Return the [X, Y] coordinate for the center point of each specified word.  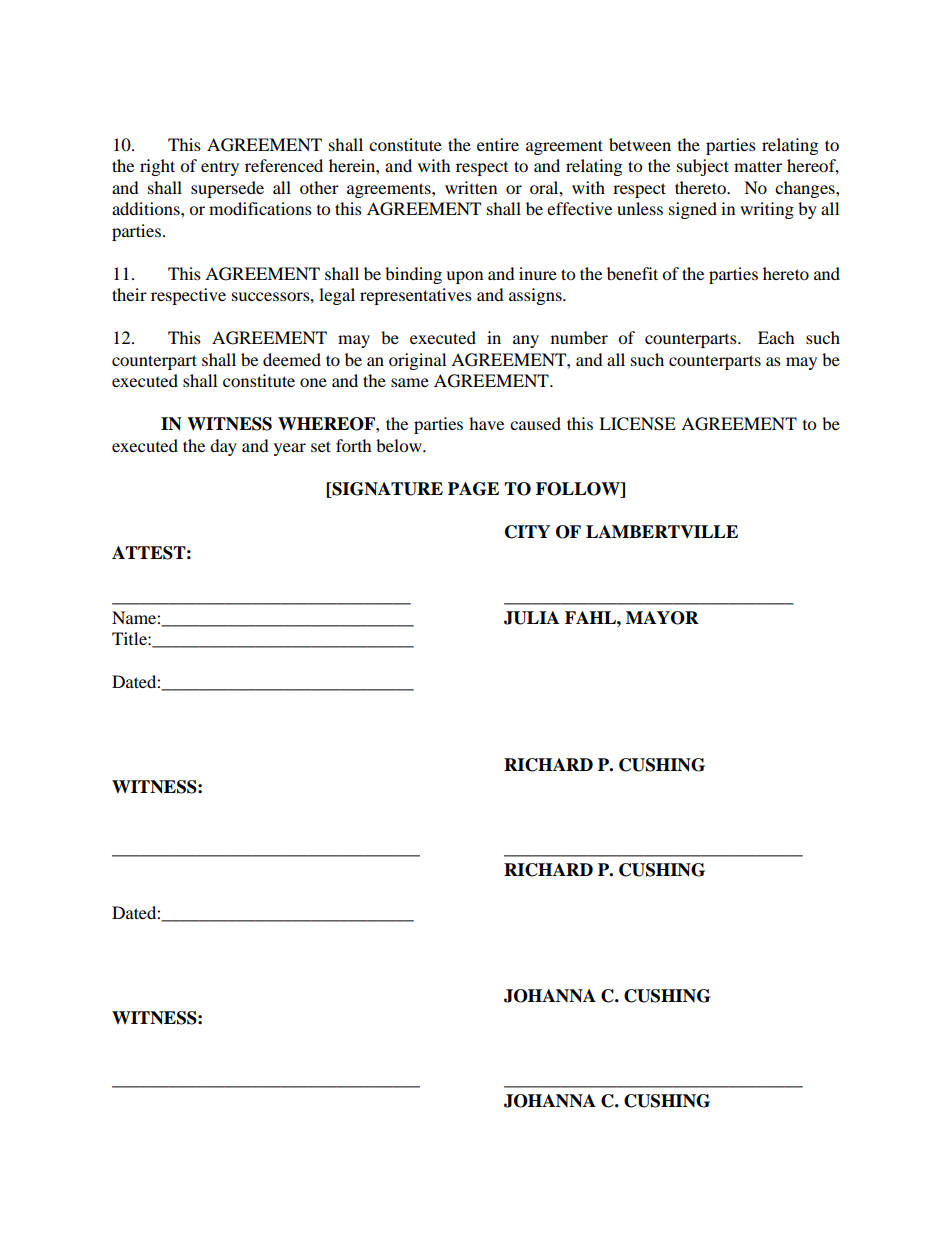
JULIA [531, 618]
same [410, 382]
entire [498, 144]
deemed [292, 359]
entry [220, 168]
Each [776, 337]
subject [703, 167]
